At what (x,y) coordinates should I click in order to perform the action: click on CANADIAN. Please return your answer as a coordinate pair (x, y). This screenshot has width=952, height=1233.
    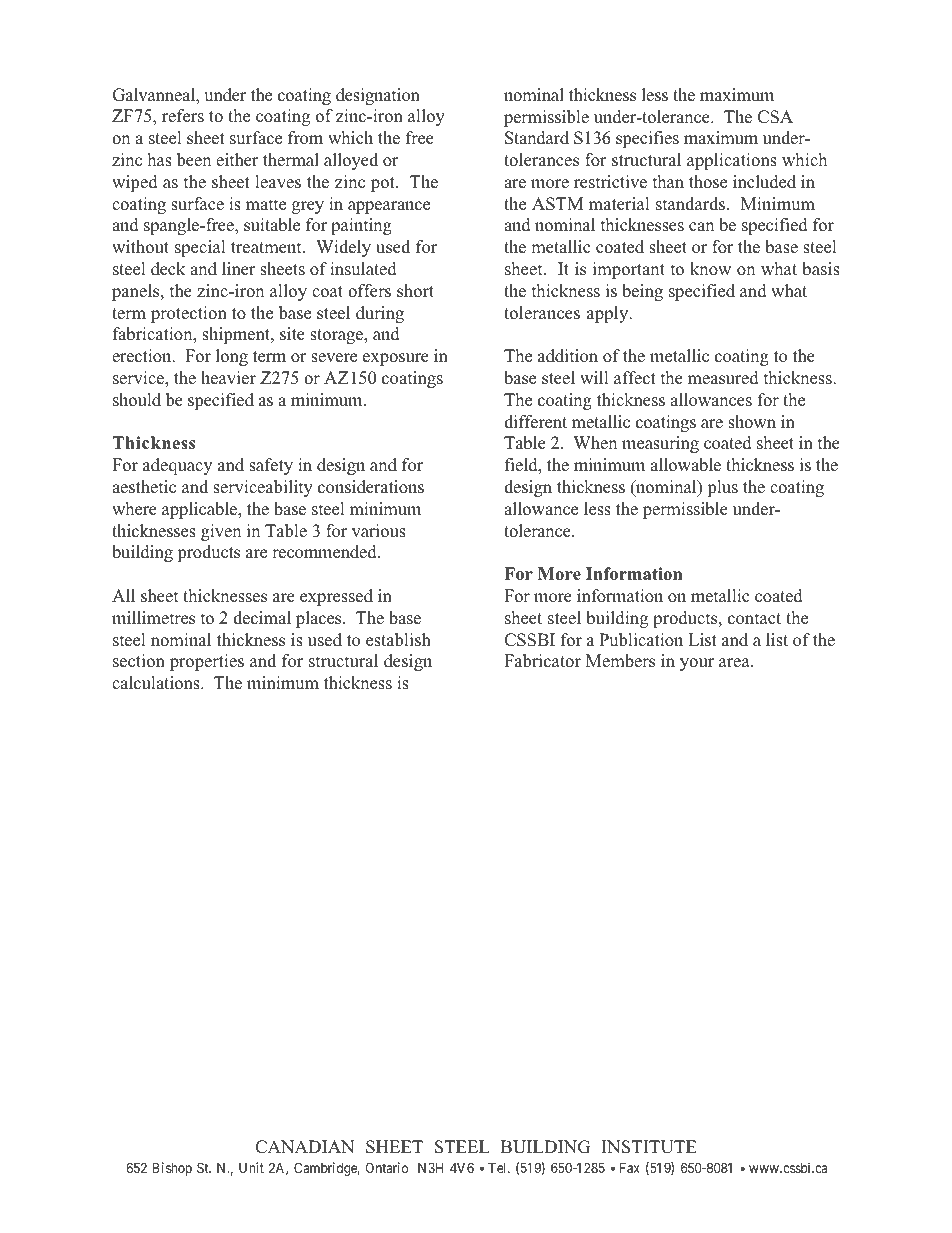
    Looking at the image, I should click on (304, 1147).
